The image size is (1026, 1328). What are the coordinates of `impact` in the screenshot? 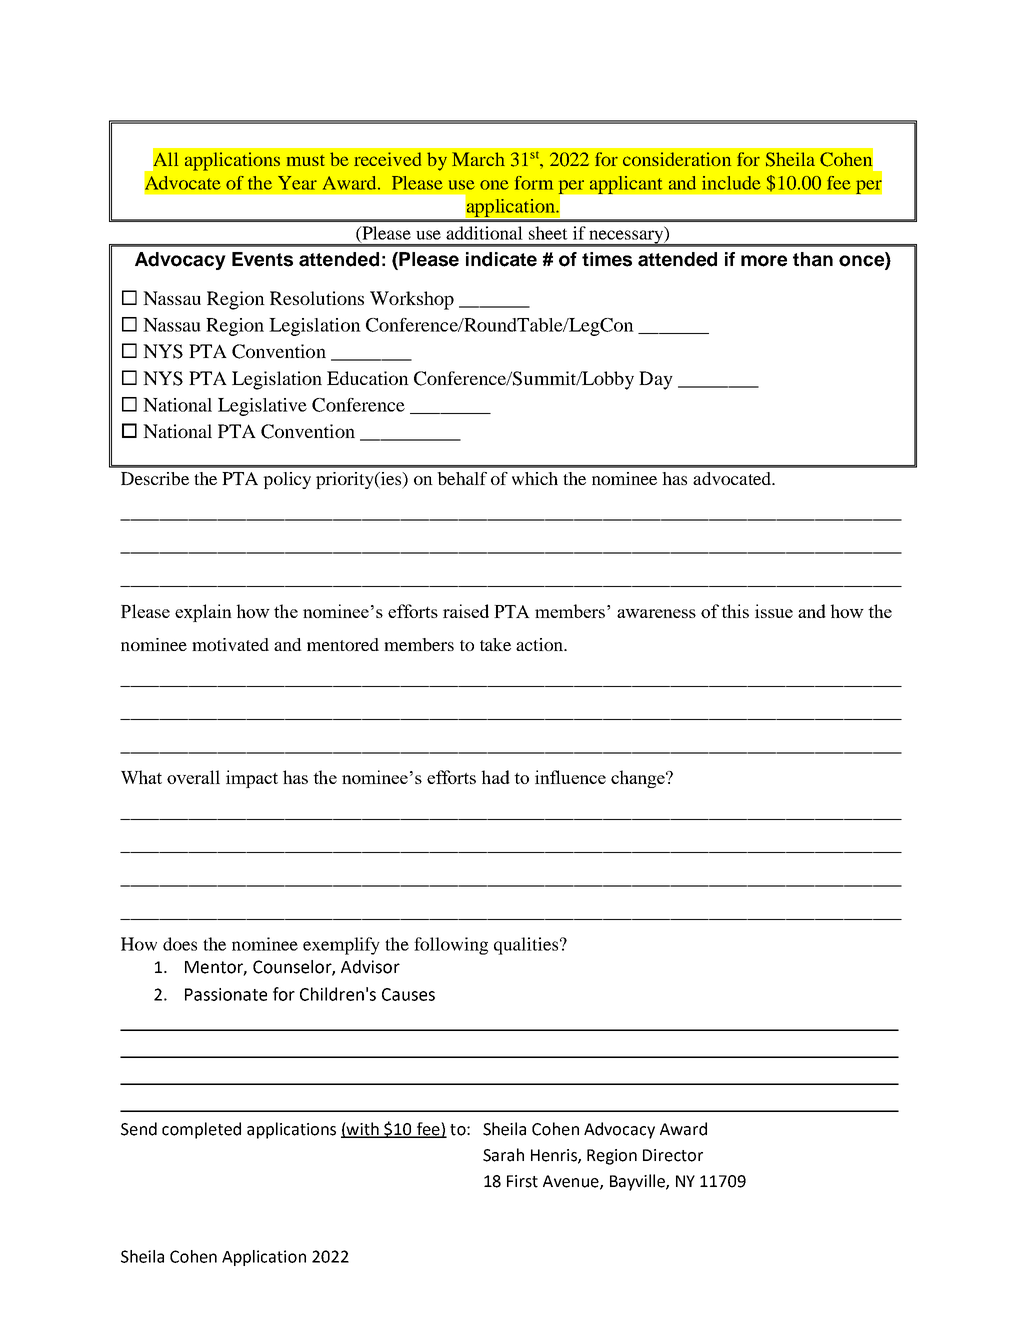 It's located at (252, 779).
